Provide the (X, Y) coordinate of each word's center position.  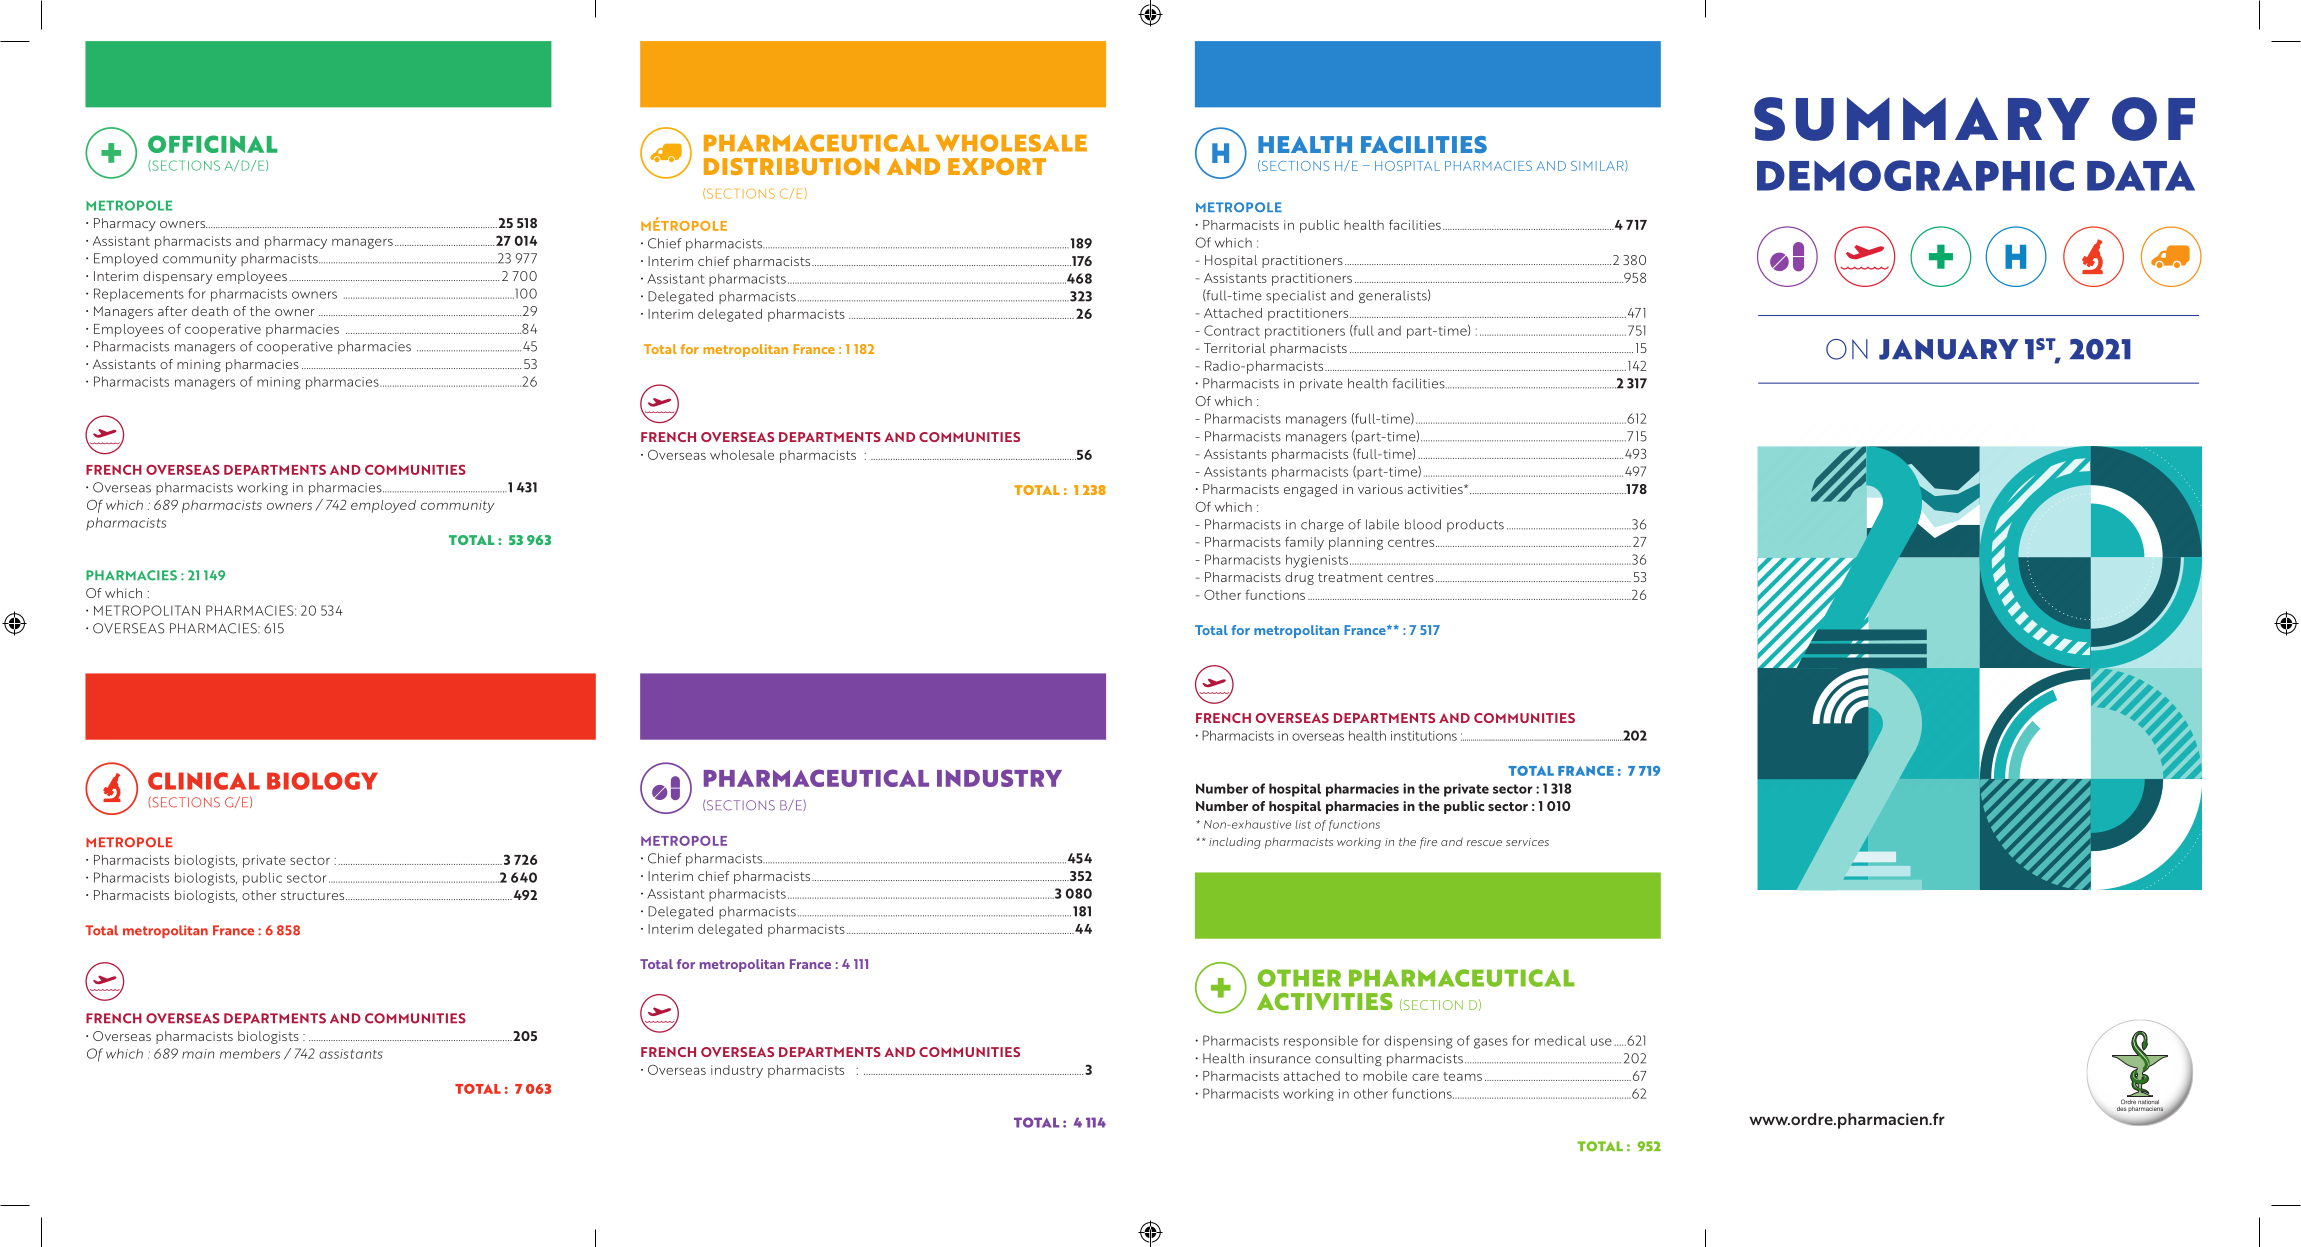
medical (1560, 1040)
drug (1299, 578)
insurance (1280, 1059)
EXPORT (997, 166)
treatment (1350, 577)
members (250, 1053)
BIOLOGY (322, 781)
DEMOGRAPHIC (1915, 175)
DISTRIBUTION (792, 166)
